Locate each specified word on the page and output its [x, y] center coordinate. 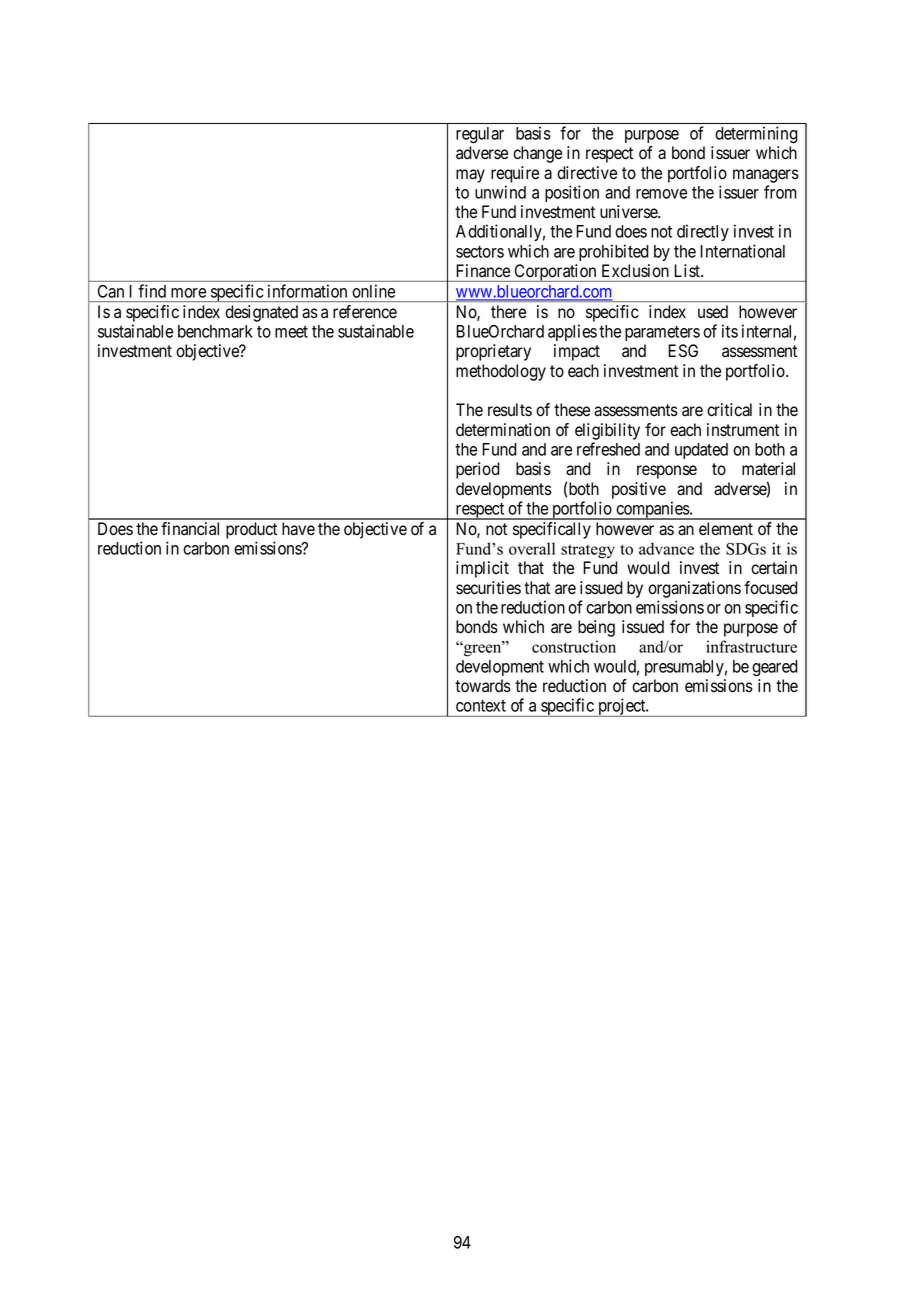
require [515, 174]
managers [766, 176]
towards [483, 686]
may [470, 176]
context [481, 706]
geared [775, 668]
